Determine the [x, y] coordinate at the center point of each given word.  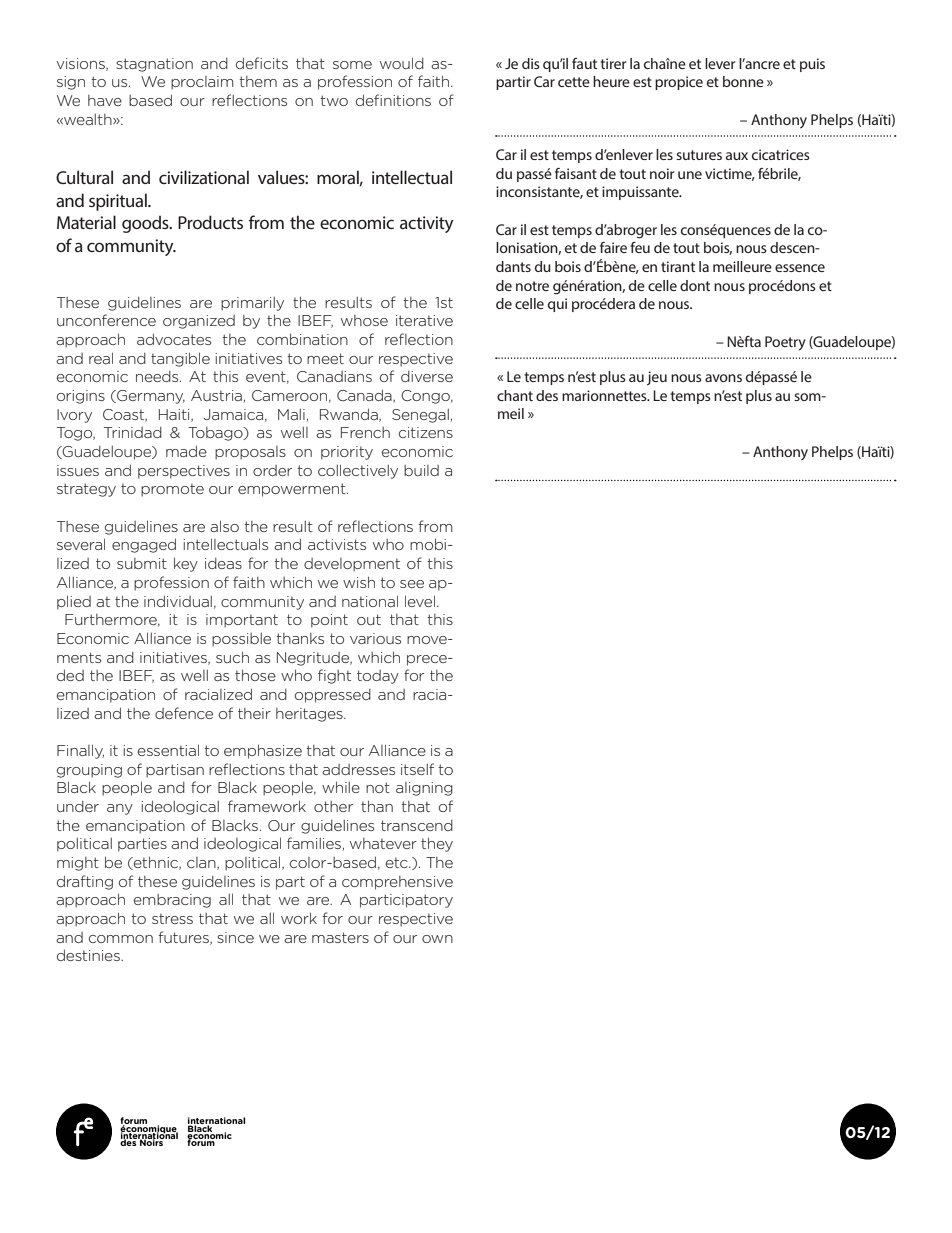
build [421, 470]
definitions [393, 100]
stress [172, 918]
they [437, 844]
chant [515, 395]
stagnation [154, 65]
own [437, 939]
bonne [743, 81]
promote [172, 490]
